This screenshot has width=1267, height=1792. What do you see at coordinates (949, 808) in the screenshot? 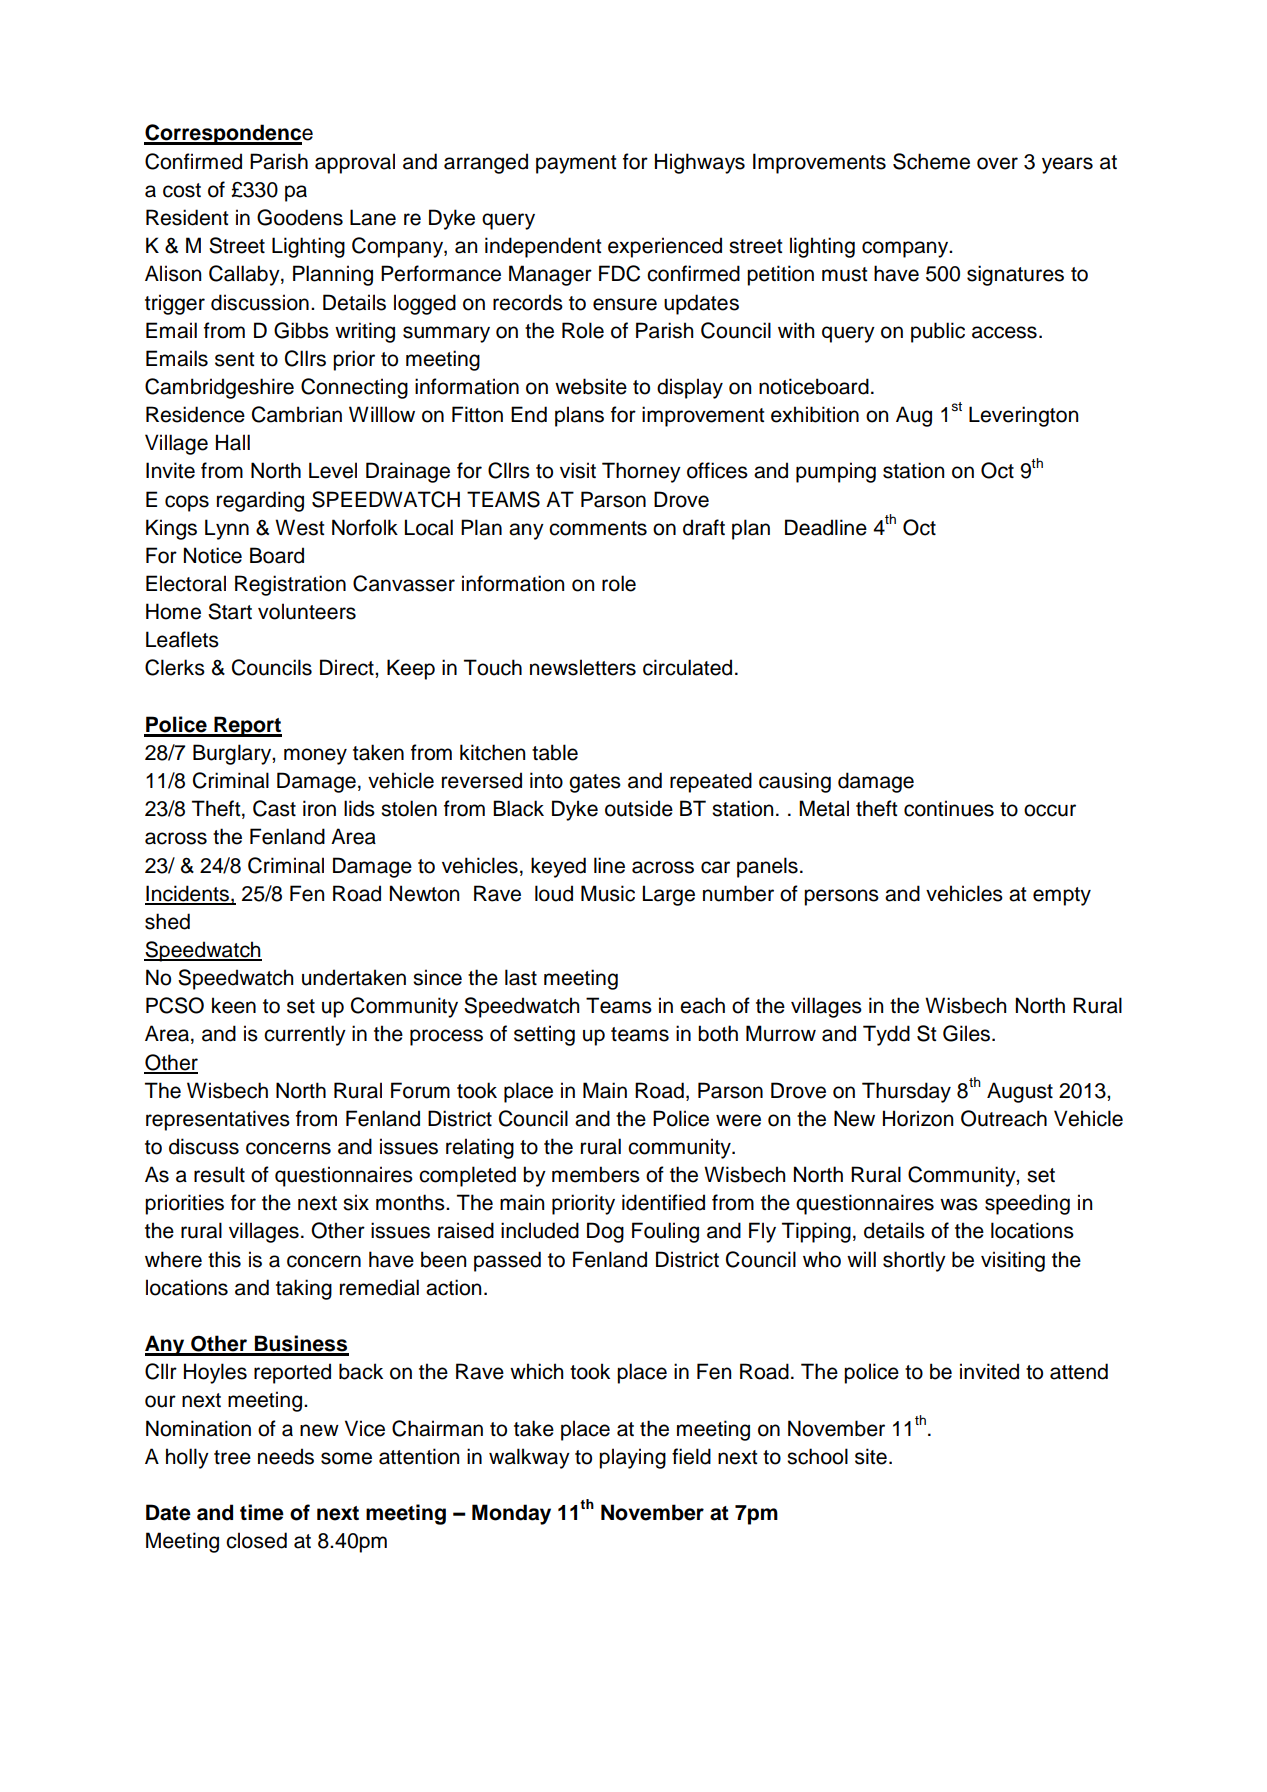
I see `continues` at bounding box center [949, 808].
